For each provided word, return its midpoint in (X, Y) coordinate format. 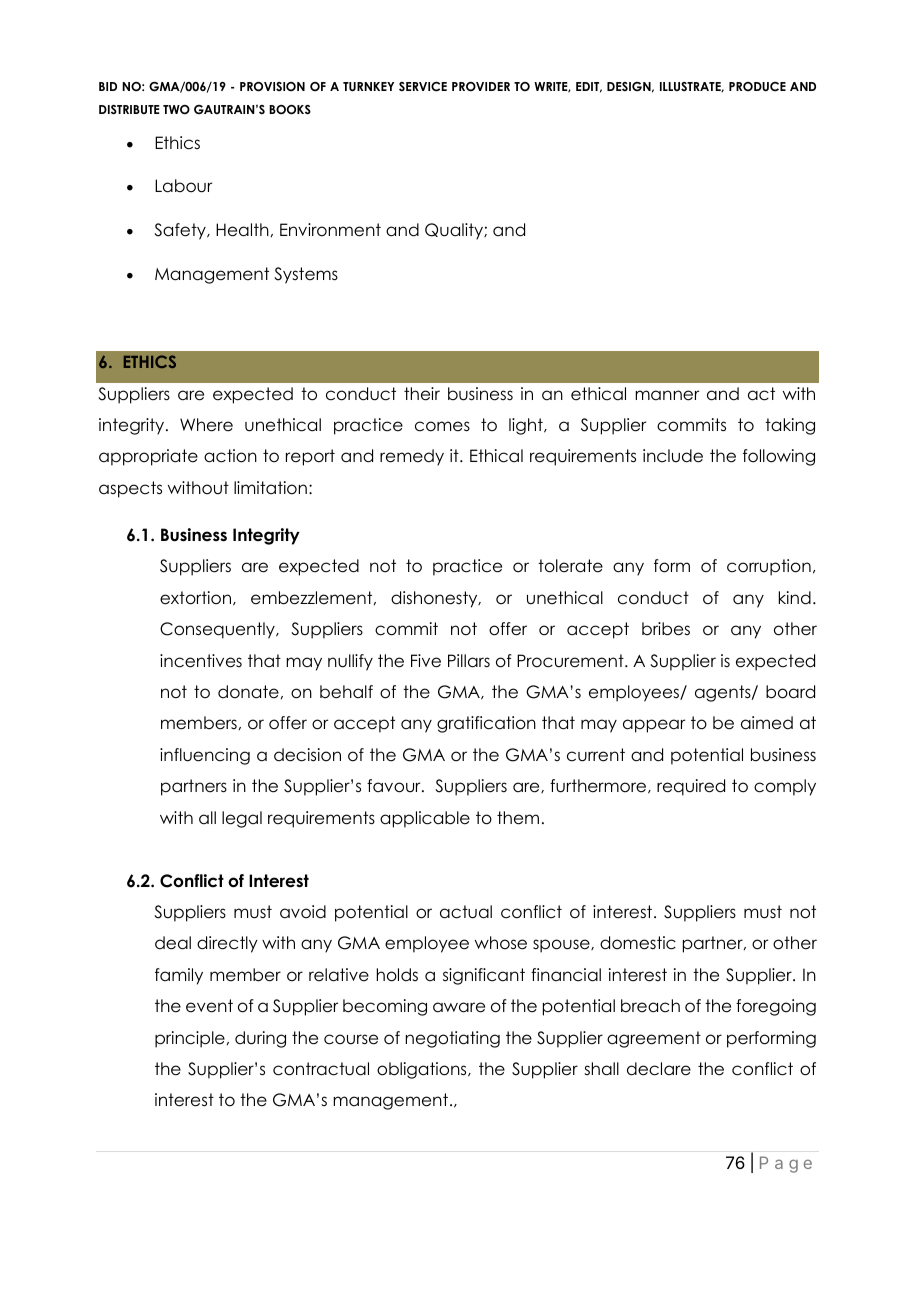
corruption (769, 567)
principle (190, 1039)
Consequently (218, 630)
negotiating (453, 1039)
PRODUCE (757, 87)
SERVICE (423, 87)
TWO (176, 110)
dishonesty (435, 599)
